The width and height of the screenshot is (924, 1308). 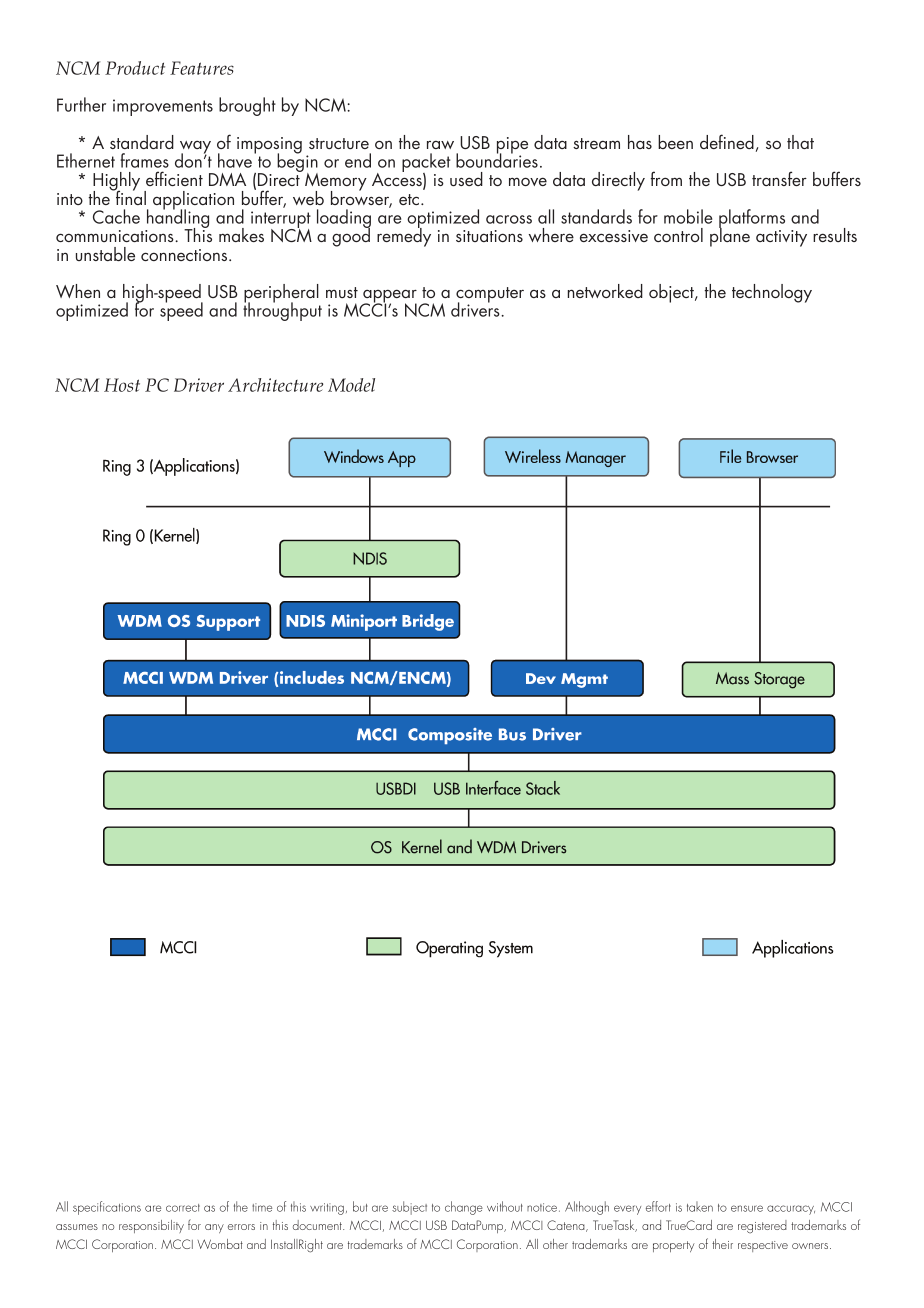 What do you see at coordinates (163, 107) in the screenshot?
I see `improvements` at bounding box center [163, 107].
